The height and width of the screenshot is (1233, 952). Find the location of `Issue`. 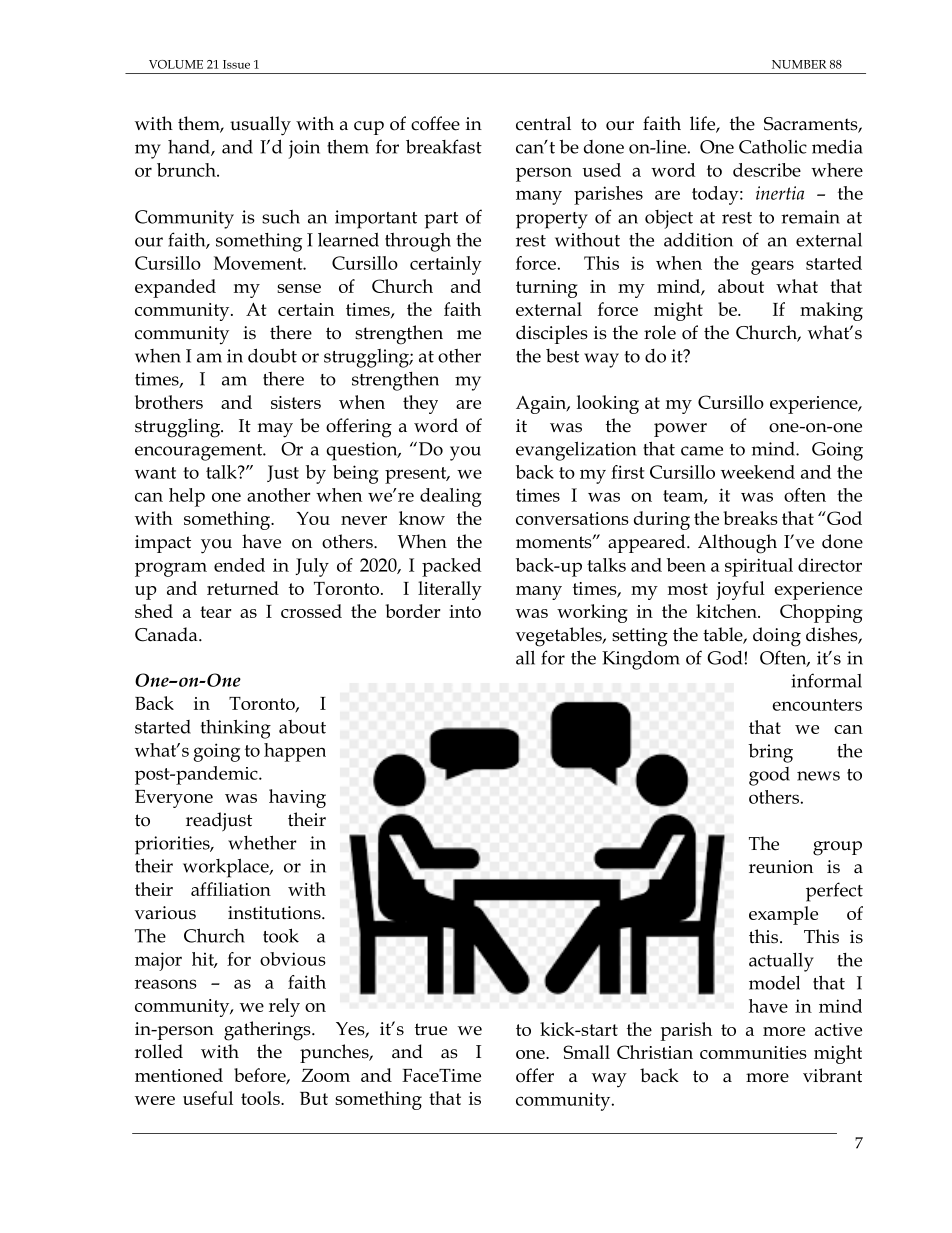

Issue is located at coordinates (236, 64).
